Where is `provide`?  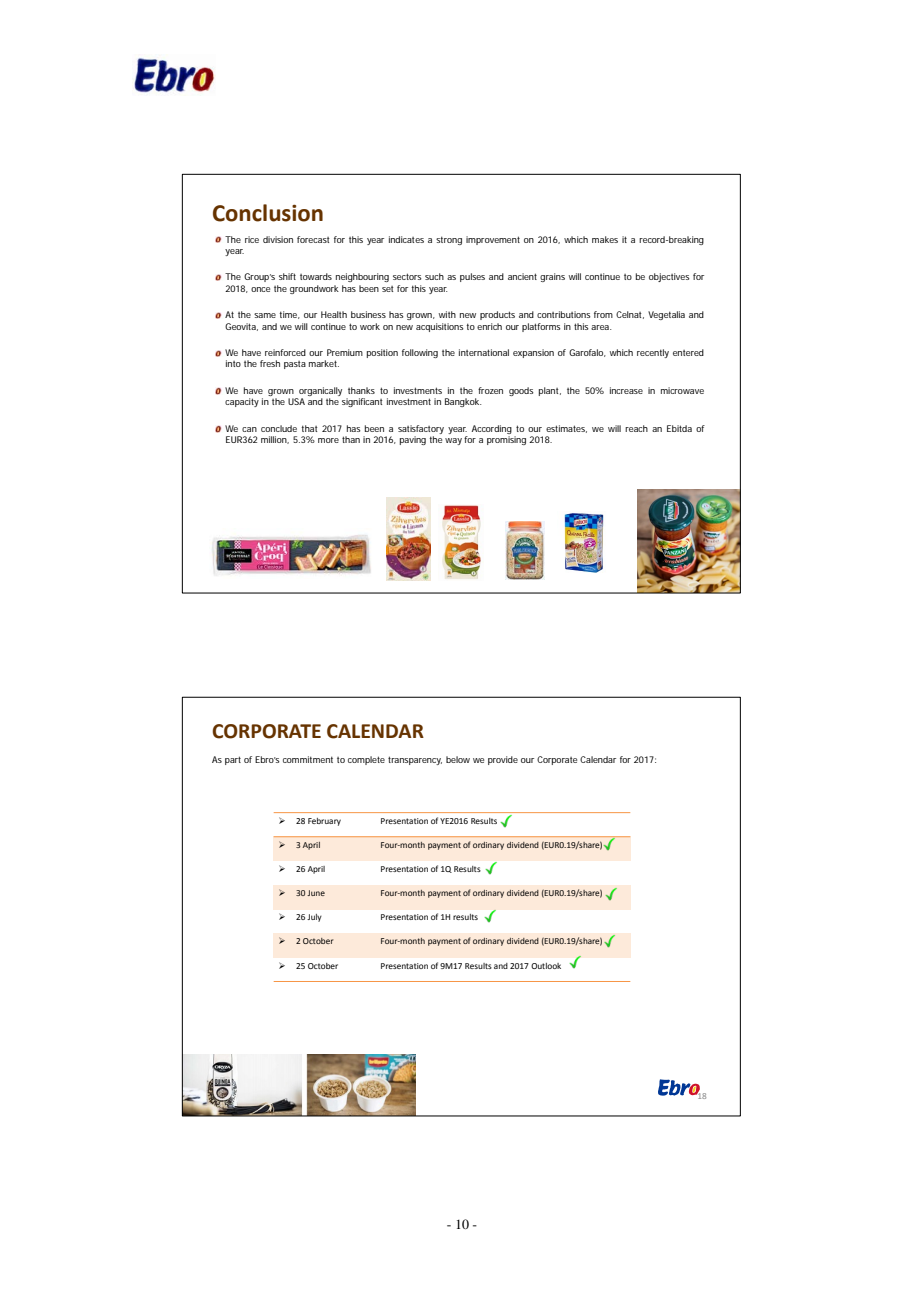 provide is located at coordinates (503, 760).
